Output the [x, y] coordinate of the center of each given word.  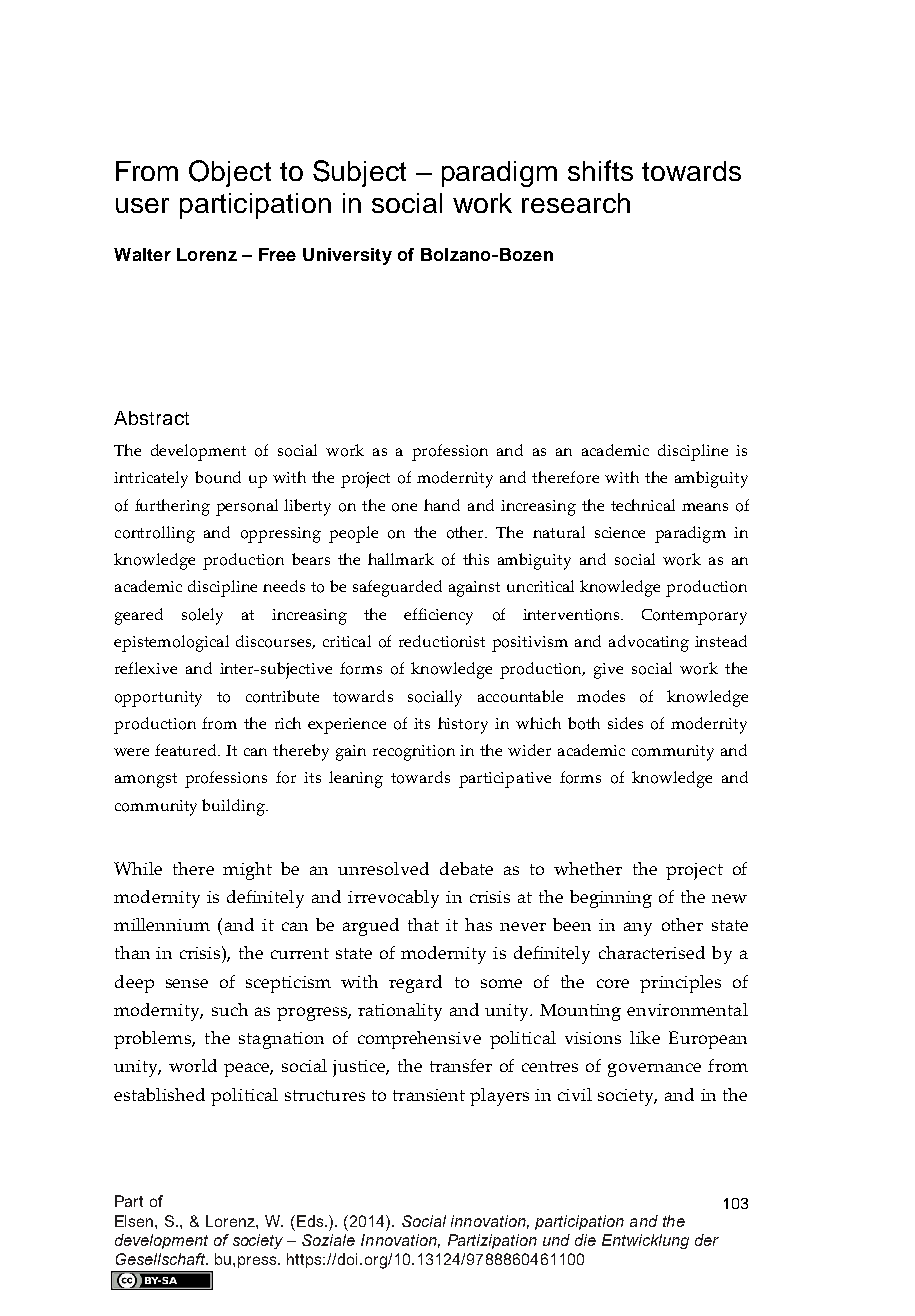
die [585, 1240]
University [347, 256]
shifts [600, 170]
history [463, 725]
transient [429, 1095]
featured [187, 750]
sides [625, 723]
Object [230, 173]
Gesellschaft [162, 1259]
